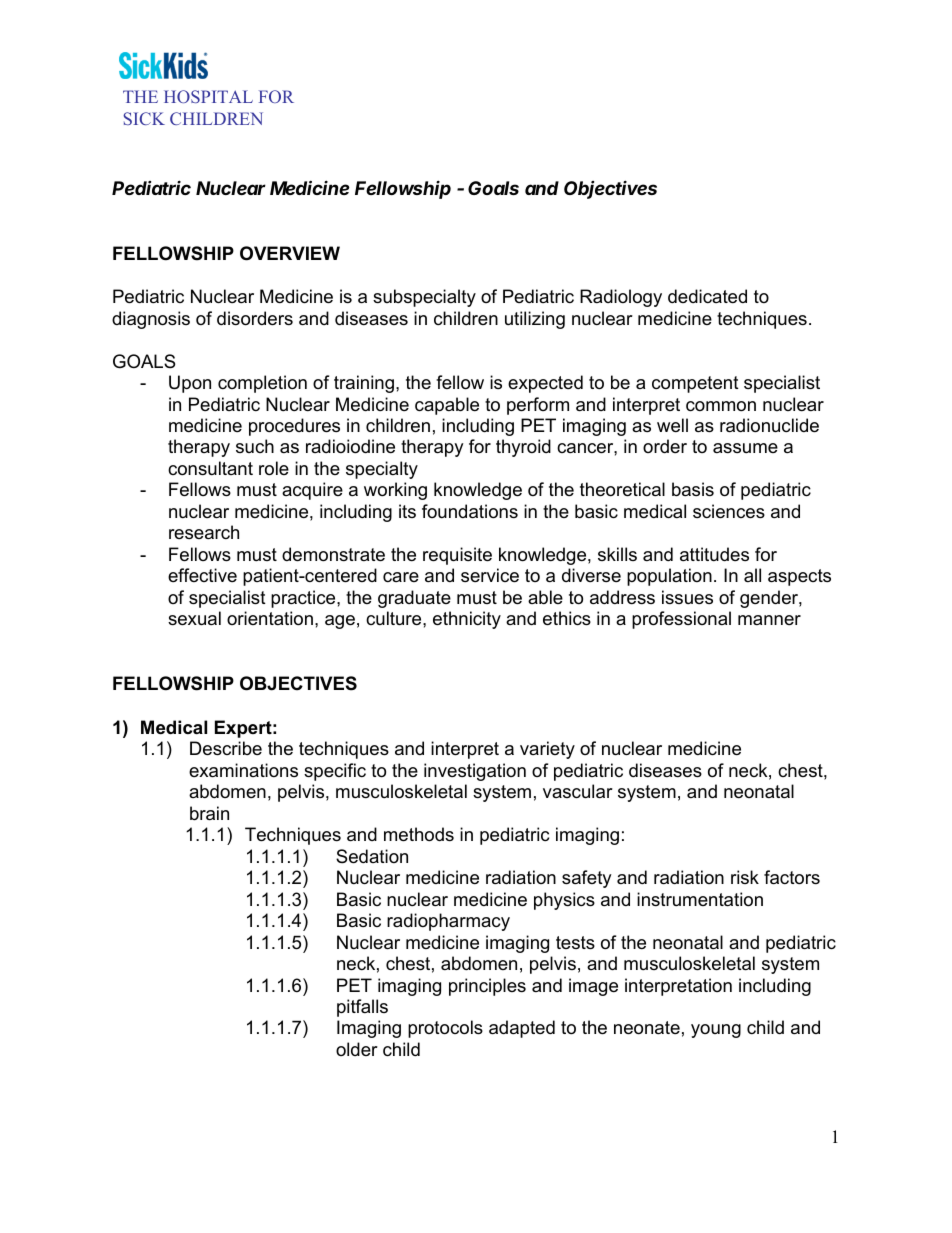 Image resolution: width=952 pixels, height=1233 pixels. I want to click on older, so click(357, 1049).
